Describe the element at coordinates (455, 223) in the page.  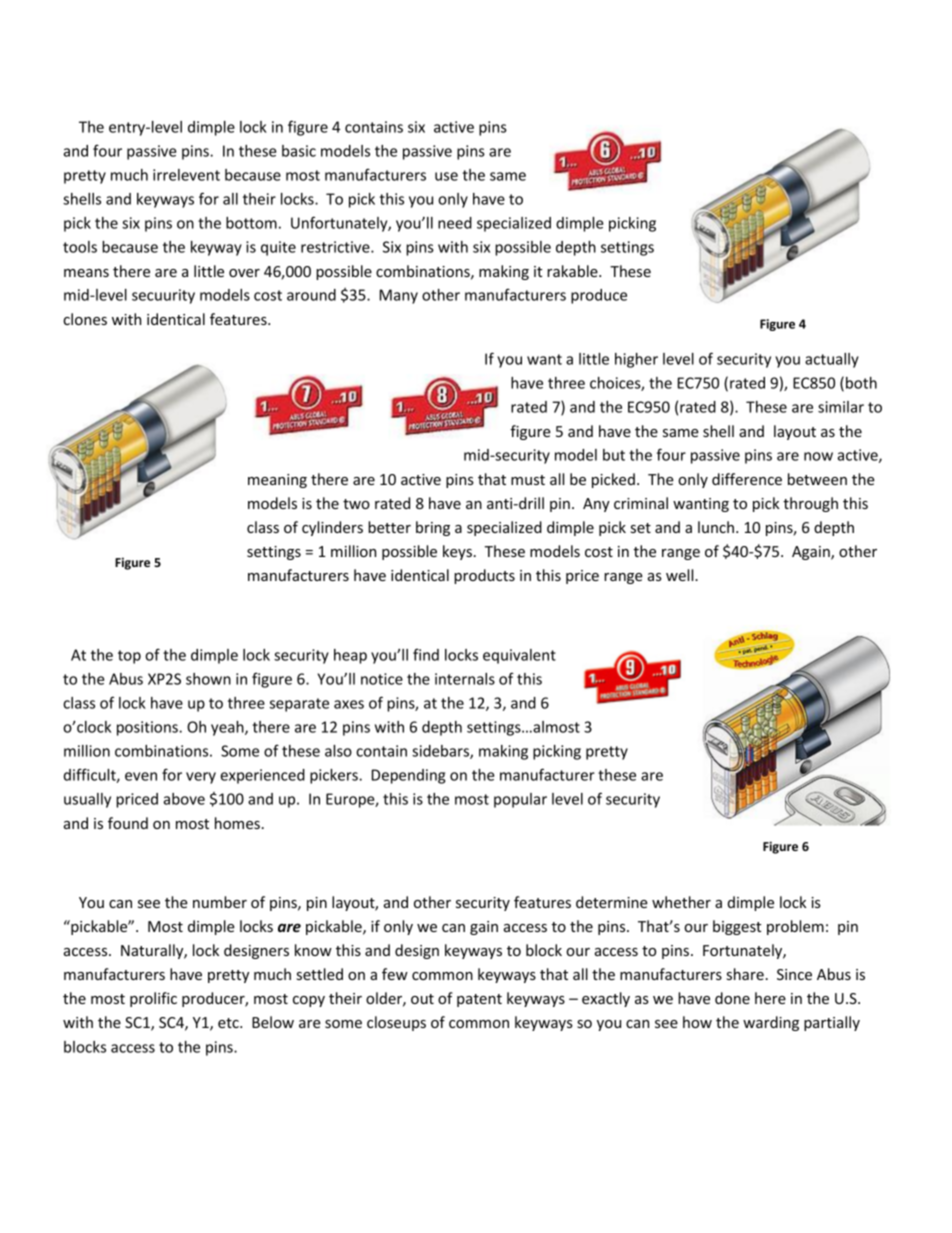
I see `need` at that location.
